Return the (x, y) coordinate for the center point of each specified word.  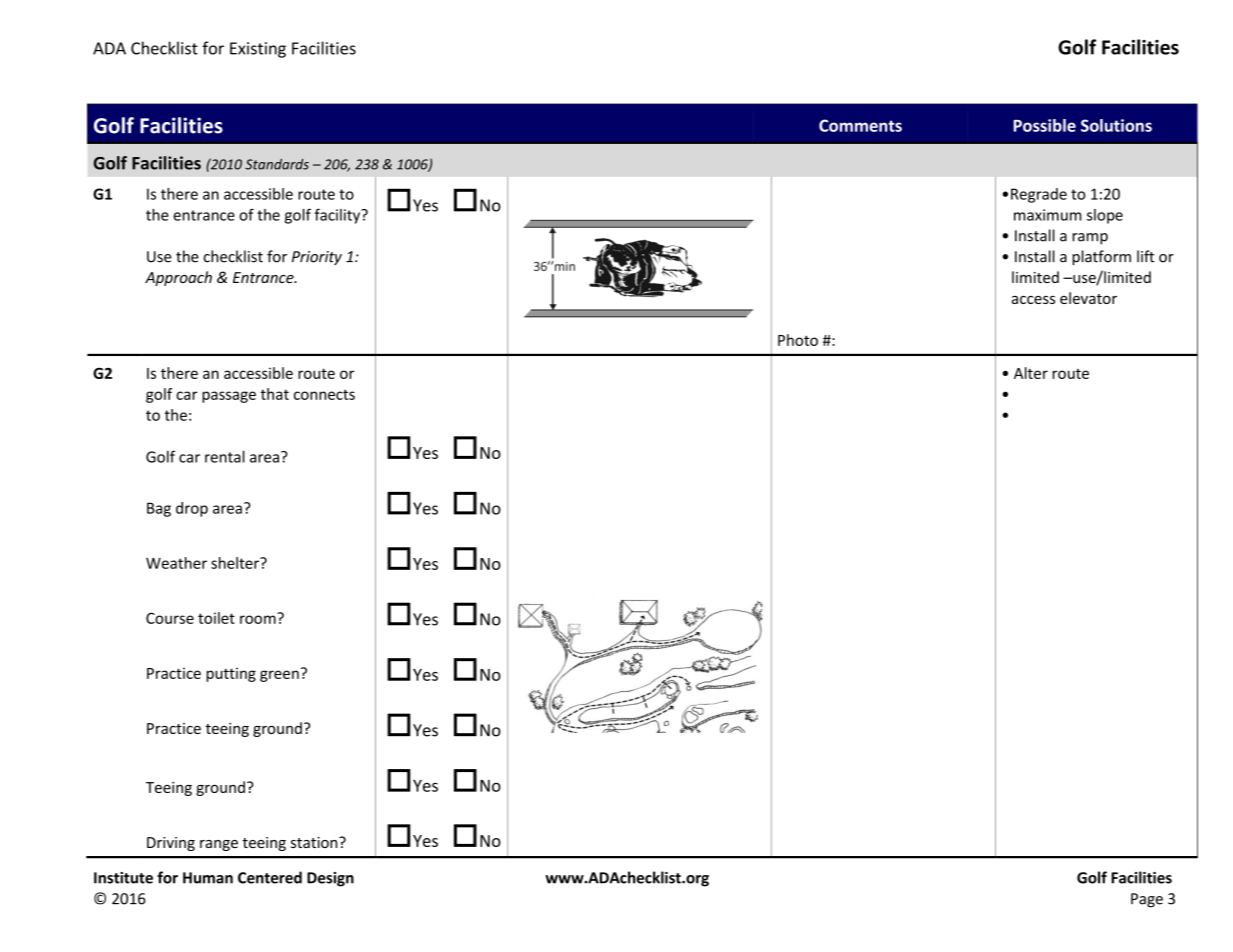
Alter (1031, 373)
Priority (317, 258)
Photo (798, 340)
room (259, 618)
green (279, 676)
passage (229, 397)
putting (231, 674)
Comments (860, 125)
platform (1101, 257)
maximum (1047, 215)
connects (324, 394)
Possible (1045, 125)
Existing (258, 50)
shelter (236, 563)
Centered (270, 877)
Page (1147, 900)
